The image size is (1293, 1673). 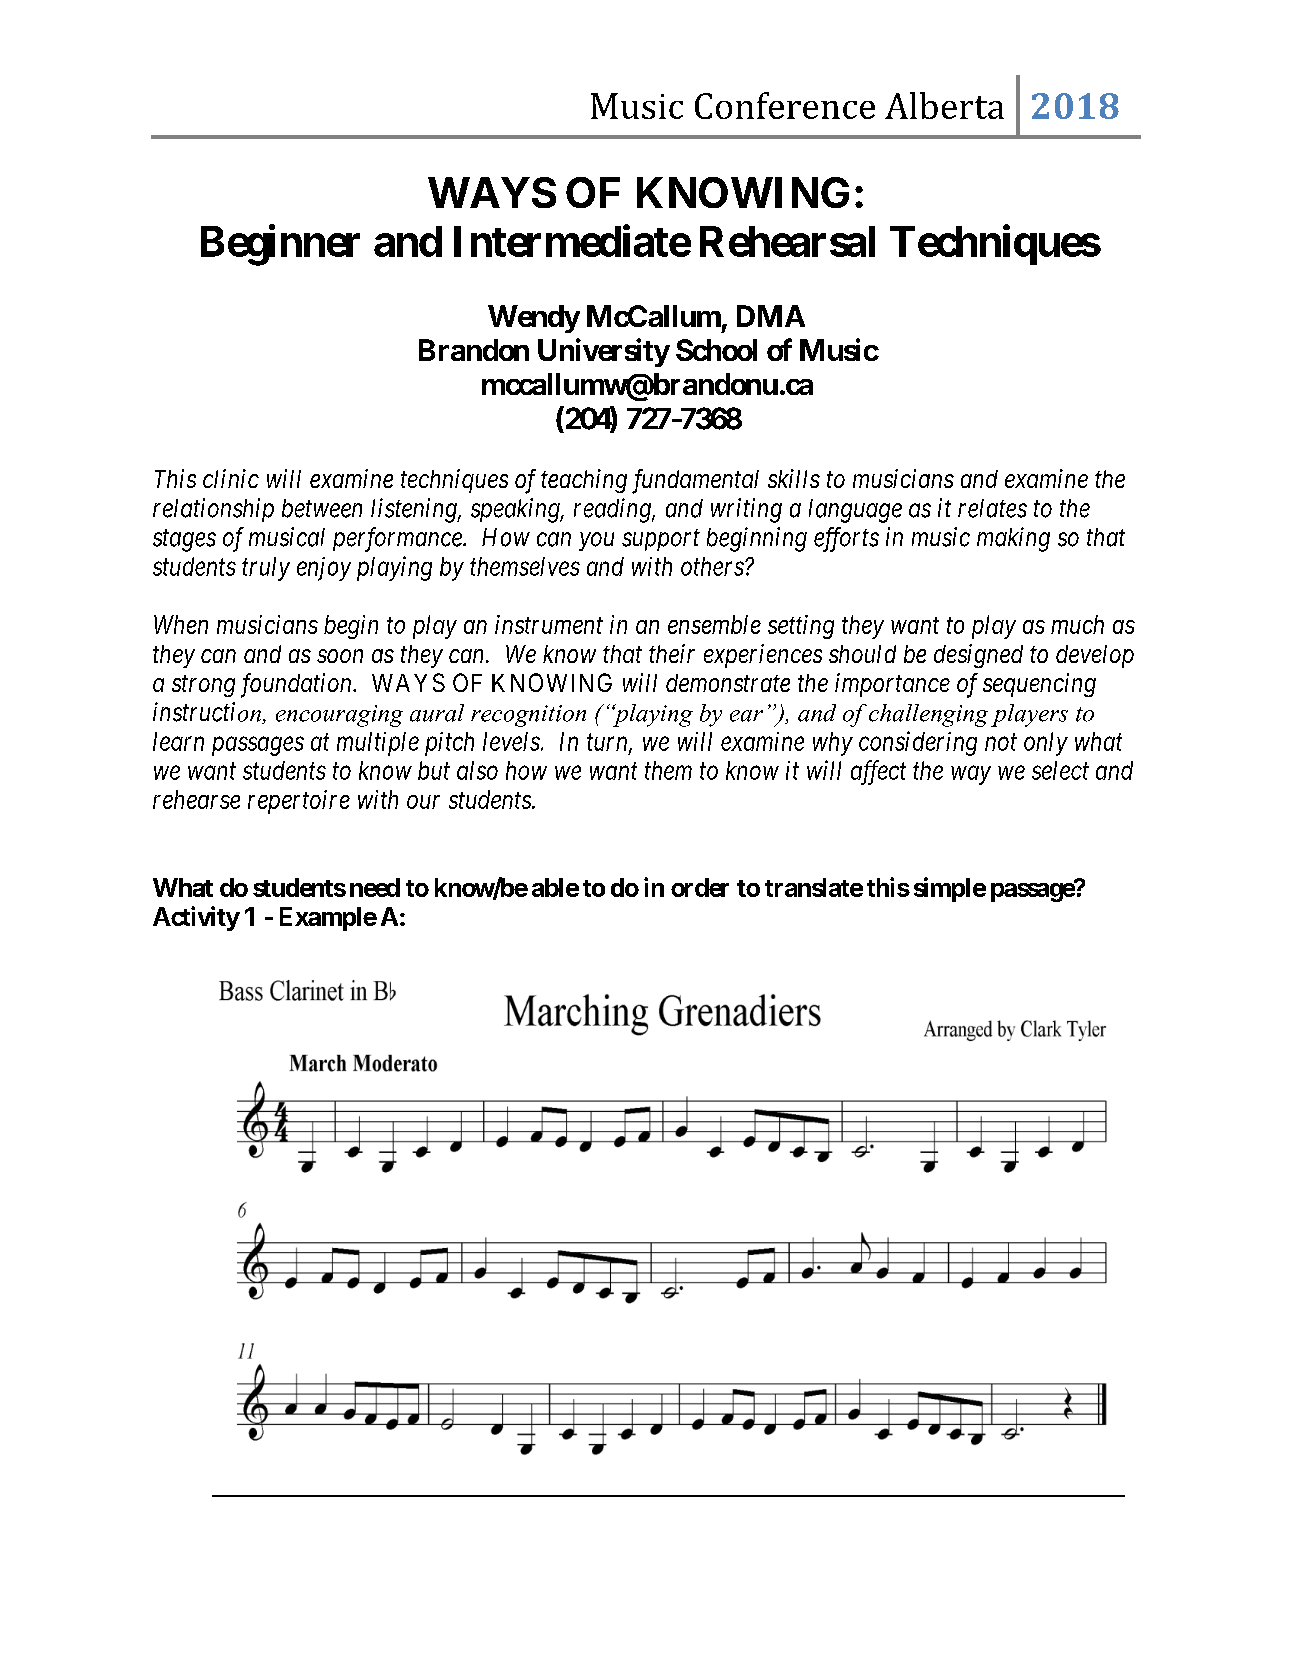 I want to click on Wendy, so click(x=534, y=319).
